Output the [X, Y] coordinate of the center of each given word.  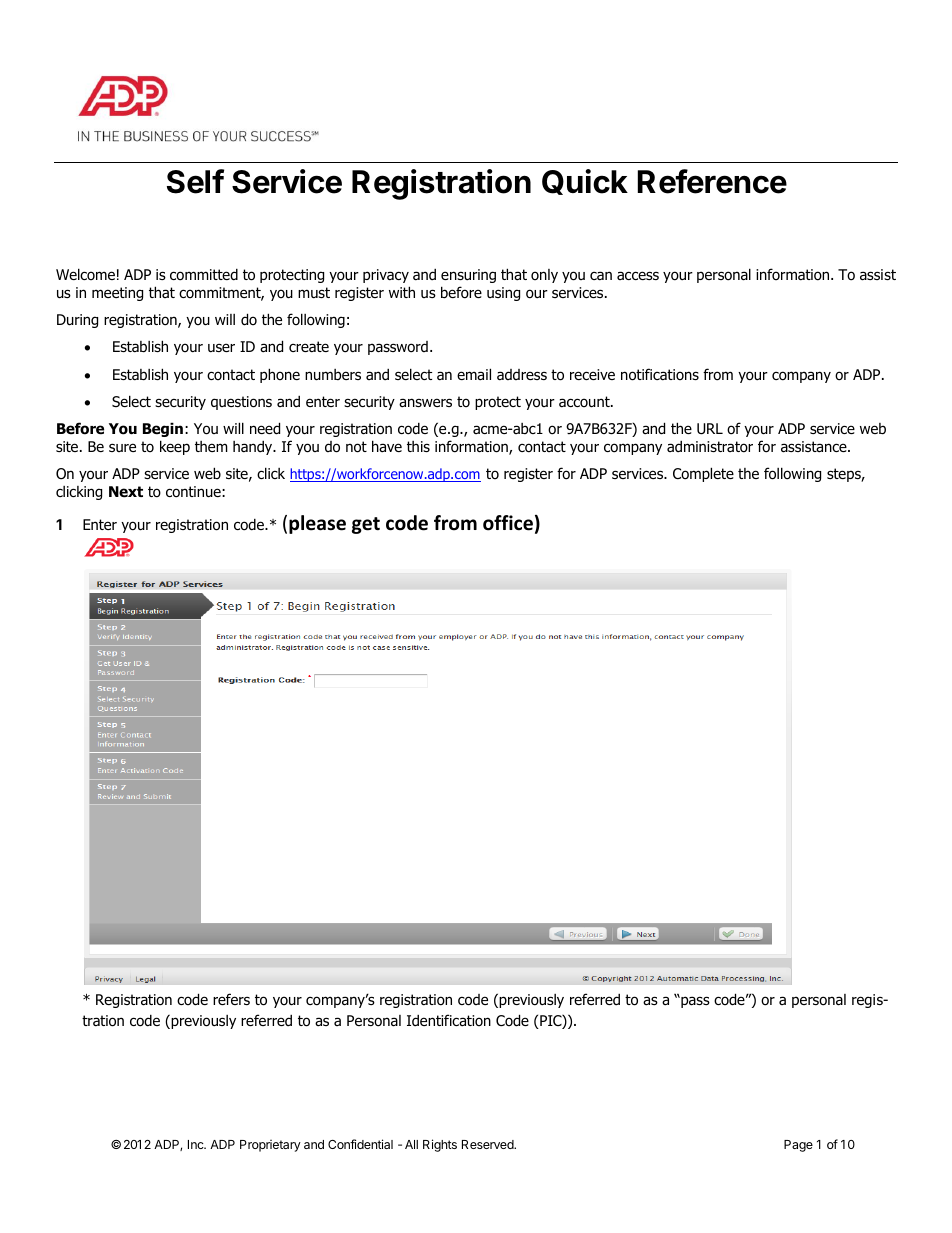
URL [710, 429]
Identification [449, 1020]
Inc [197, 1144]
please [317, 524]
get [366, 525]
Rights [440, 1145]
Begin [163, 429]
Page [798, 1146]
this [418, 446]
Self [195, 181]
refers [231, 999]
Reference [712, 181]
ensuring [468, 276]
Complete [703, 474]
